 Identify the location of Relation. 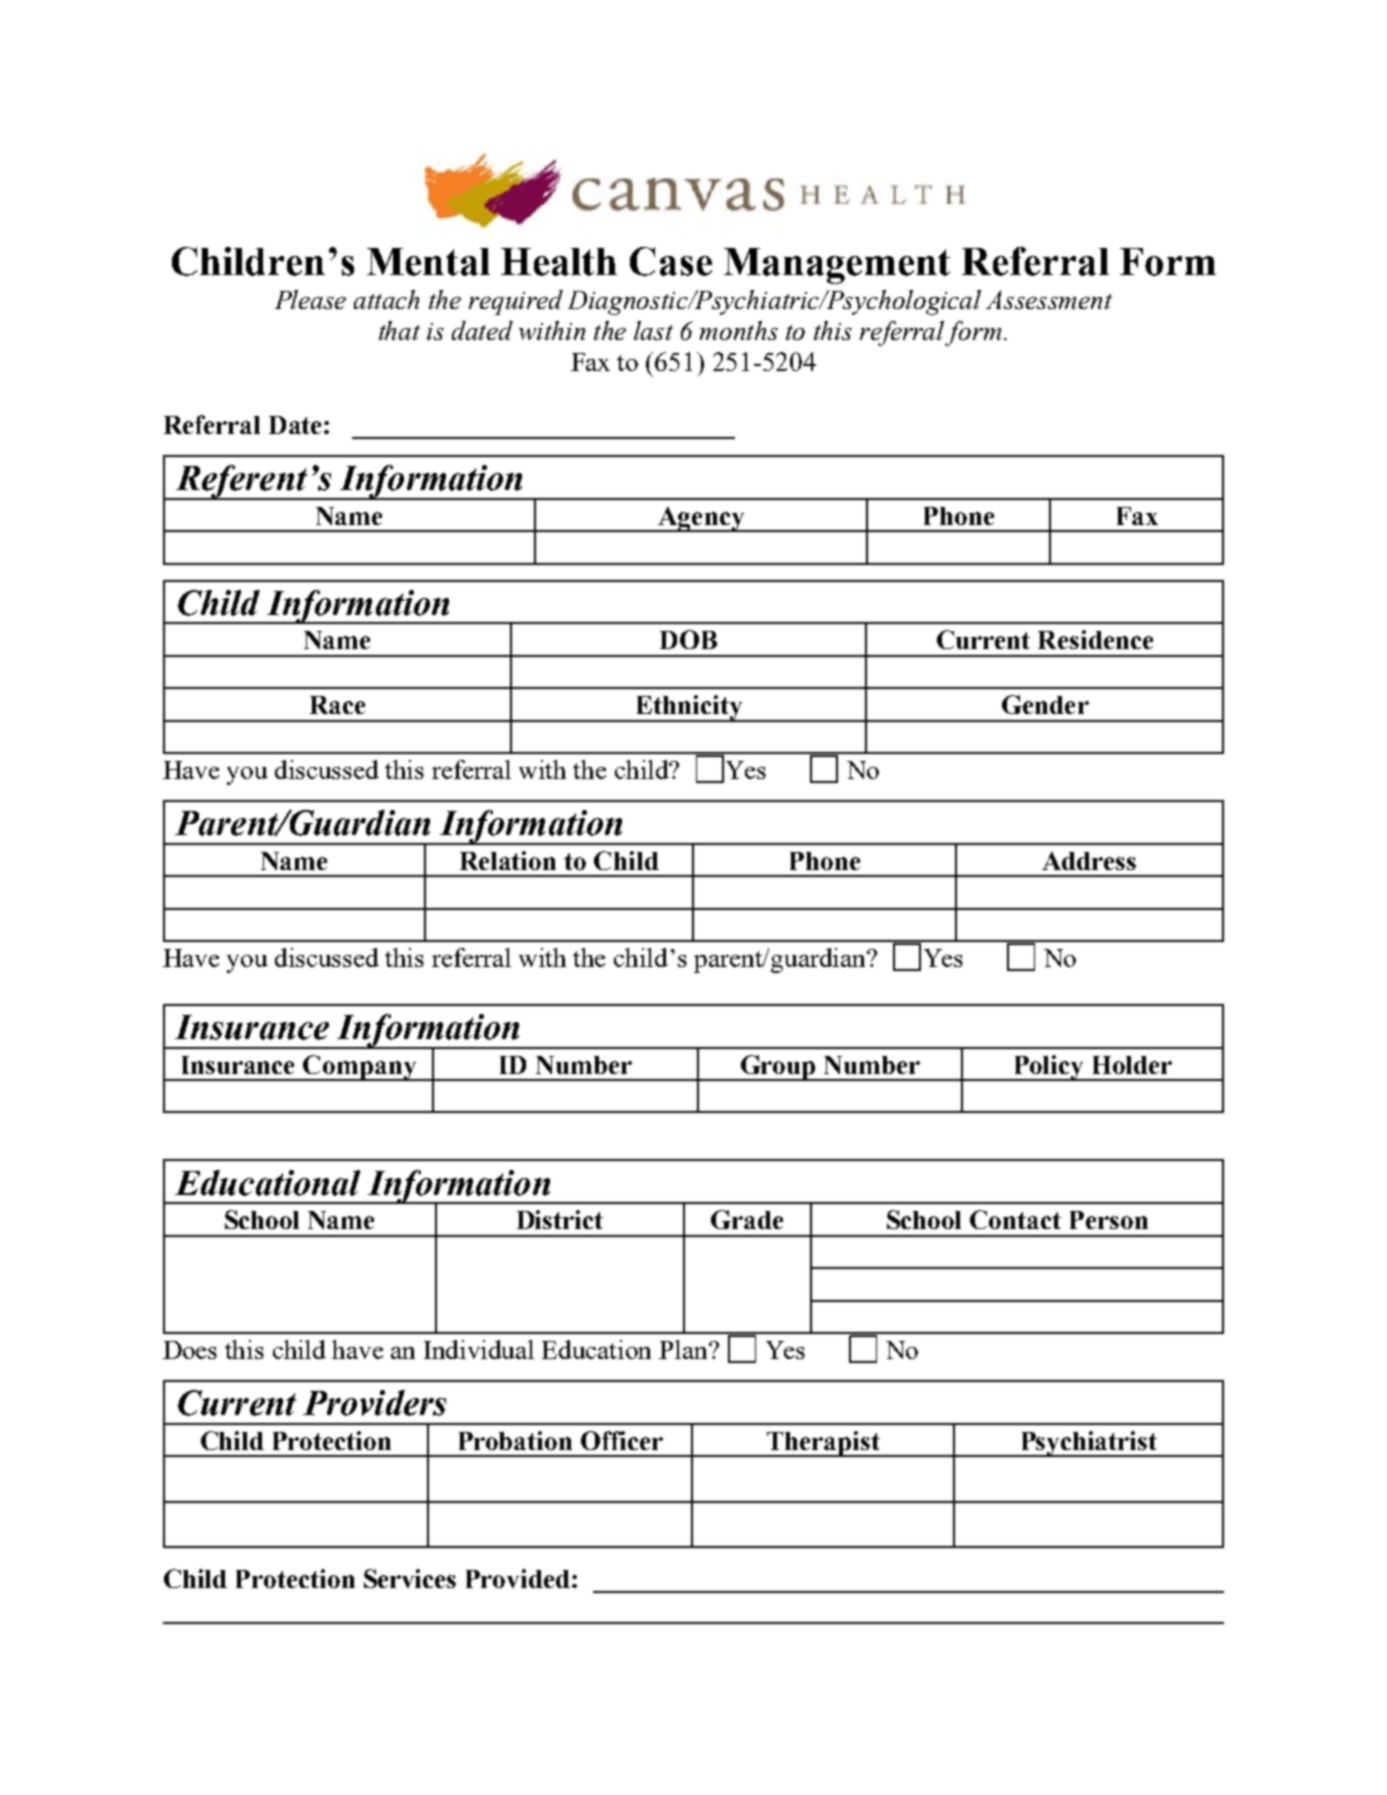
(508, 860).
